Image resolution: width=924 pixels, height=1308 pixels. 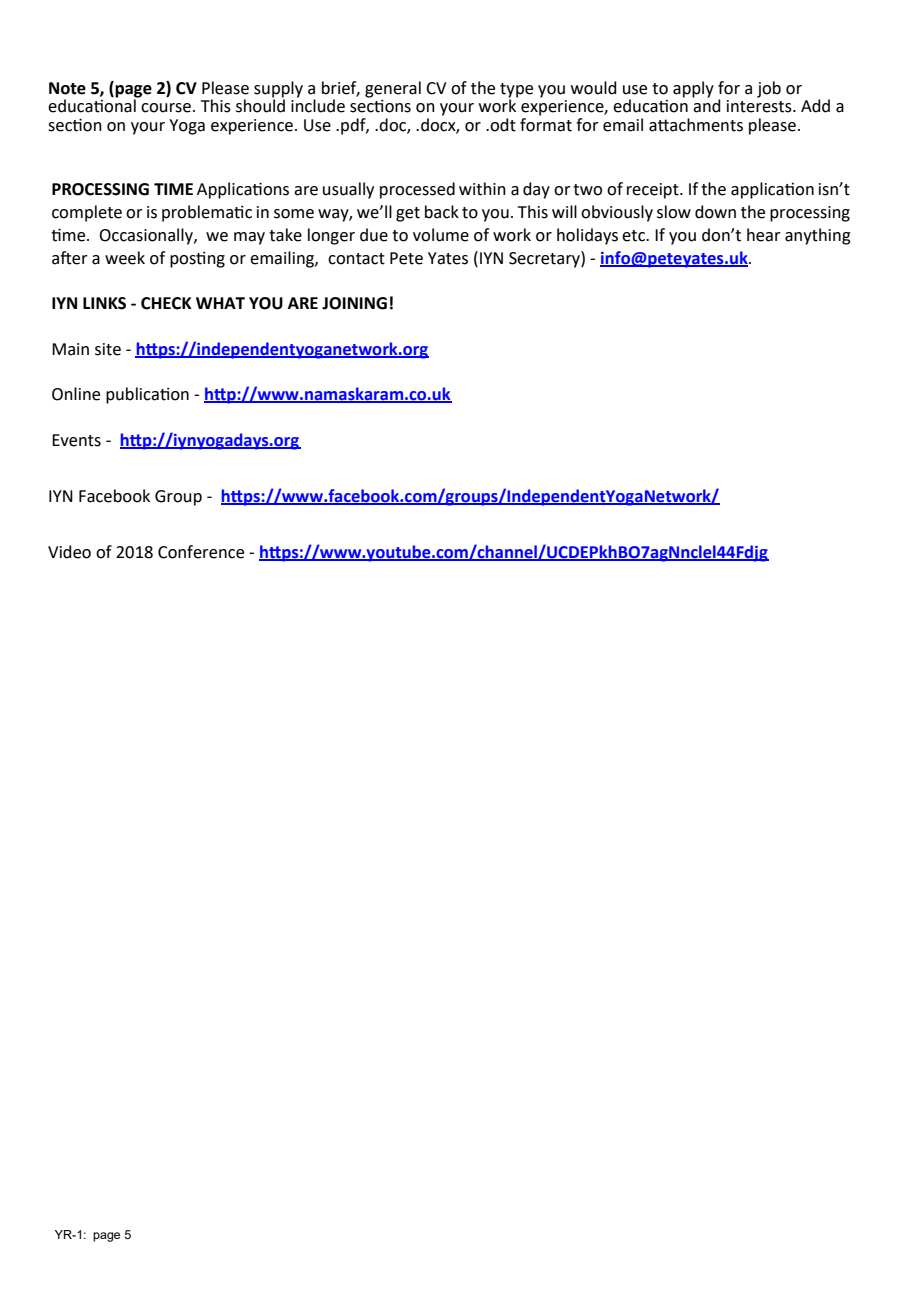 I want to click on and, so click(x=707, y=105).
